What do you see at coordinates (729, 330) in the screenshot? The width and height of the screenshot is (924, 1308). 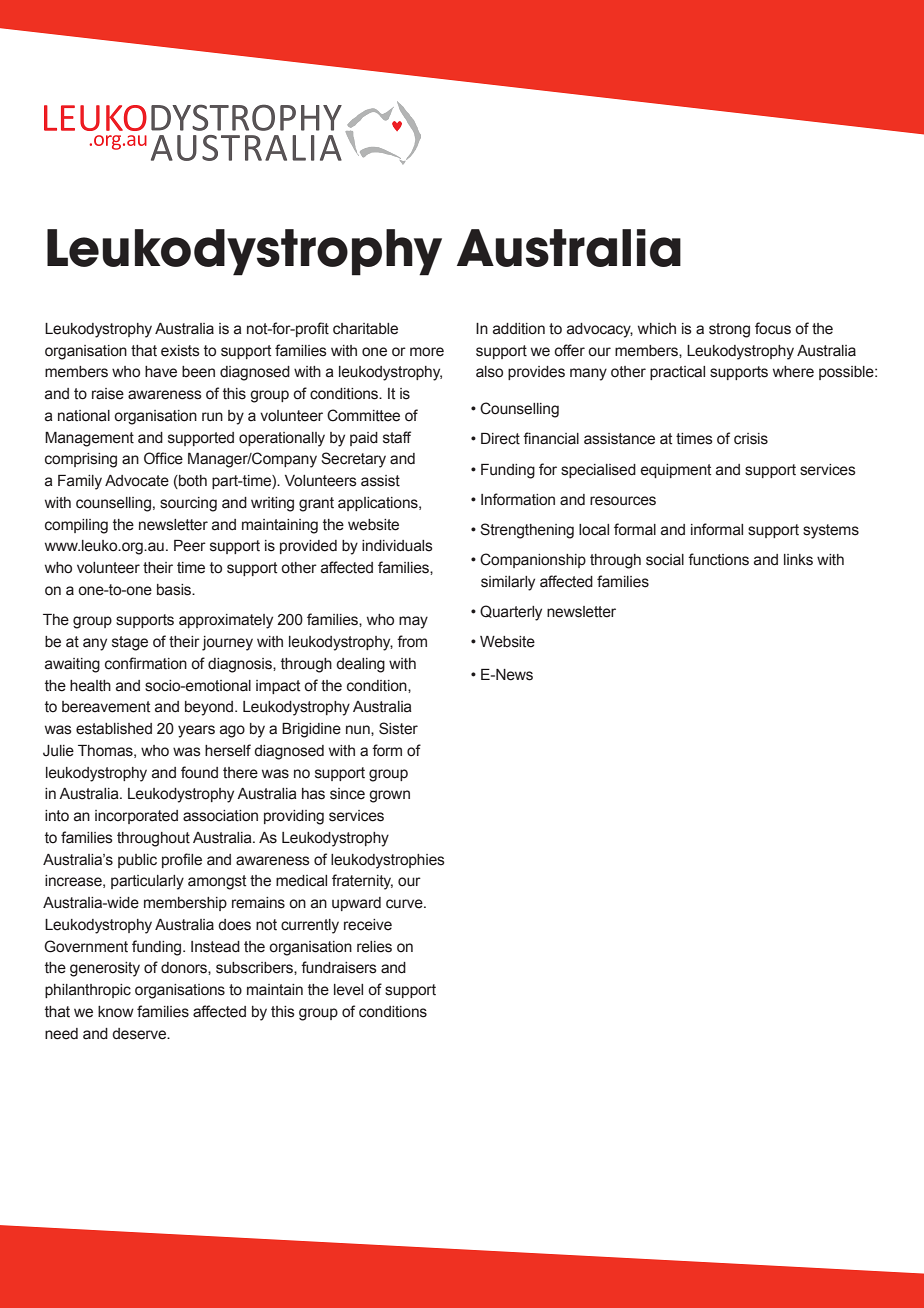 I see `strong` at bounding box center [729, 330].
